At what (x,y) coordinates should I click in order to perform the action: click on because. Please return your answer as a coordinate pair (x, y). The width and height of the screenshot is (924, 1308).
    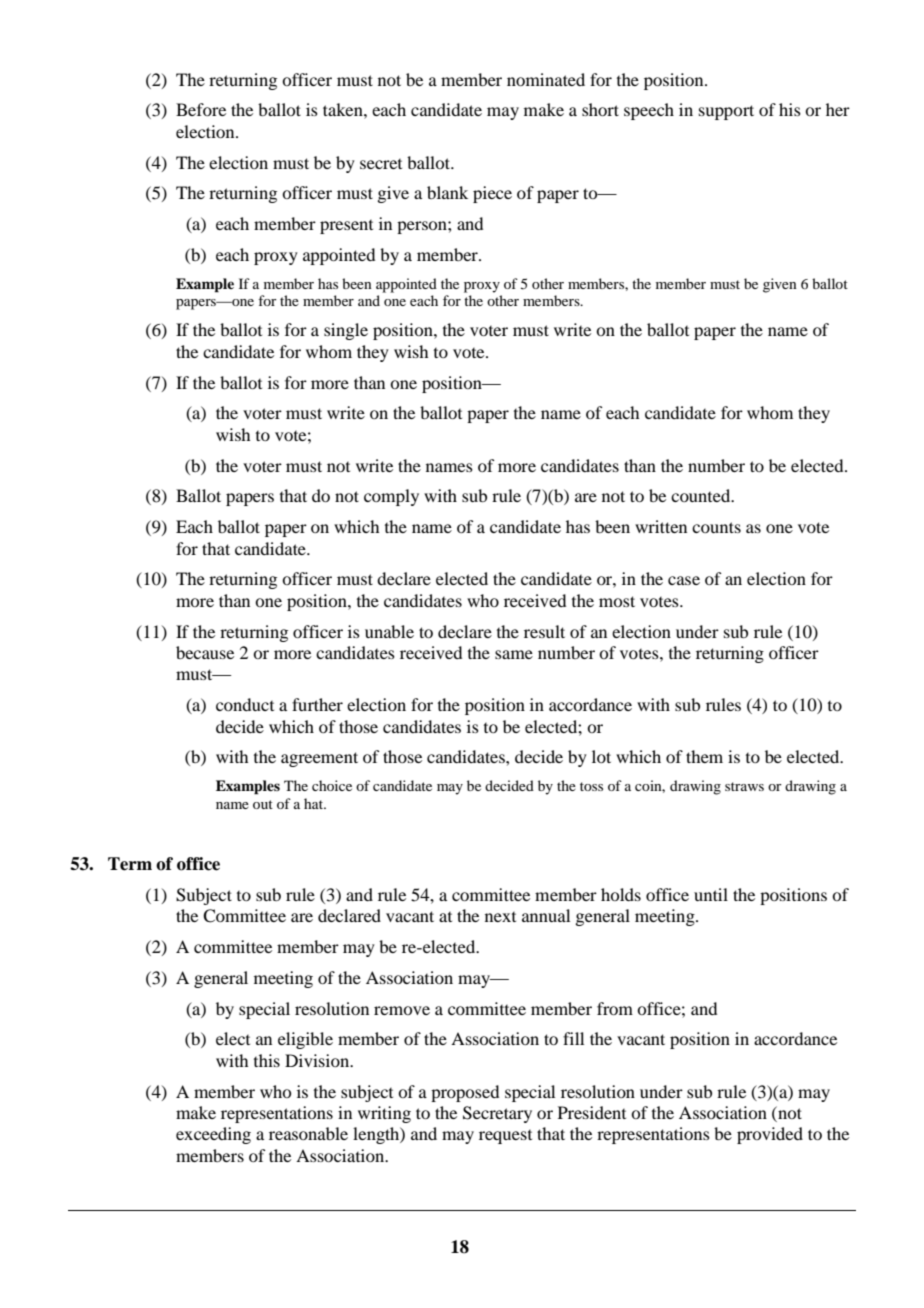
    Looking at the image, I should click on (205, 652).
